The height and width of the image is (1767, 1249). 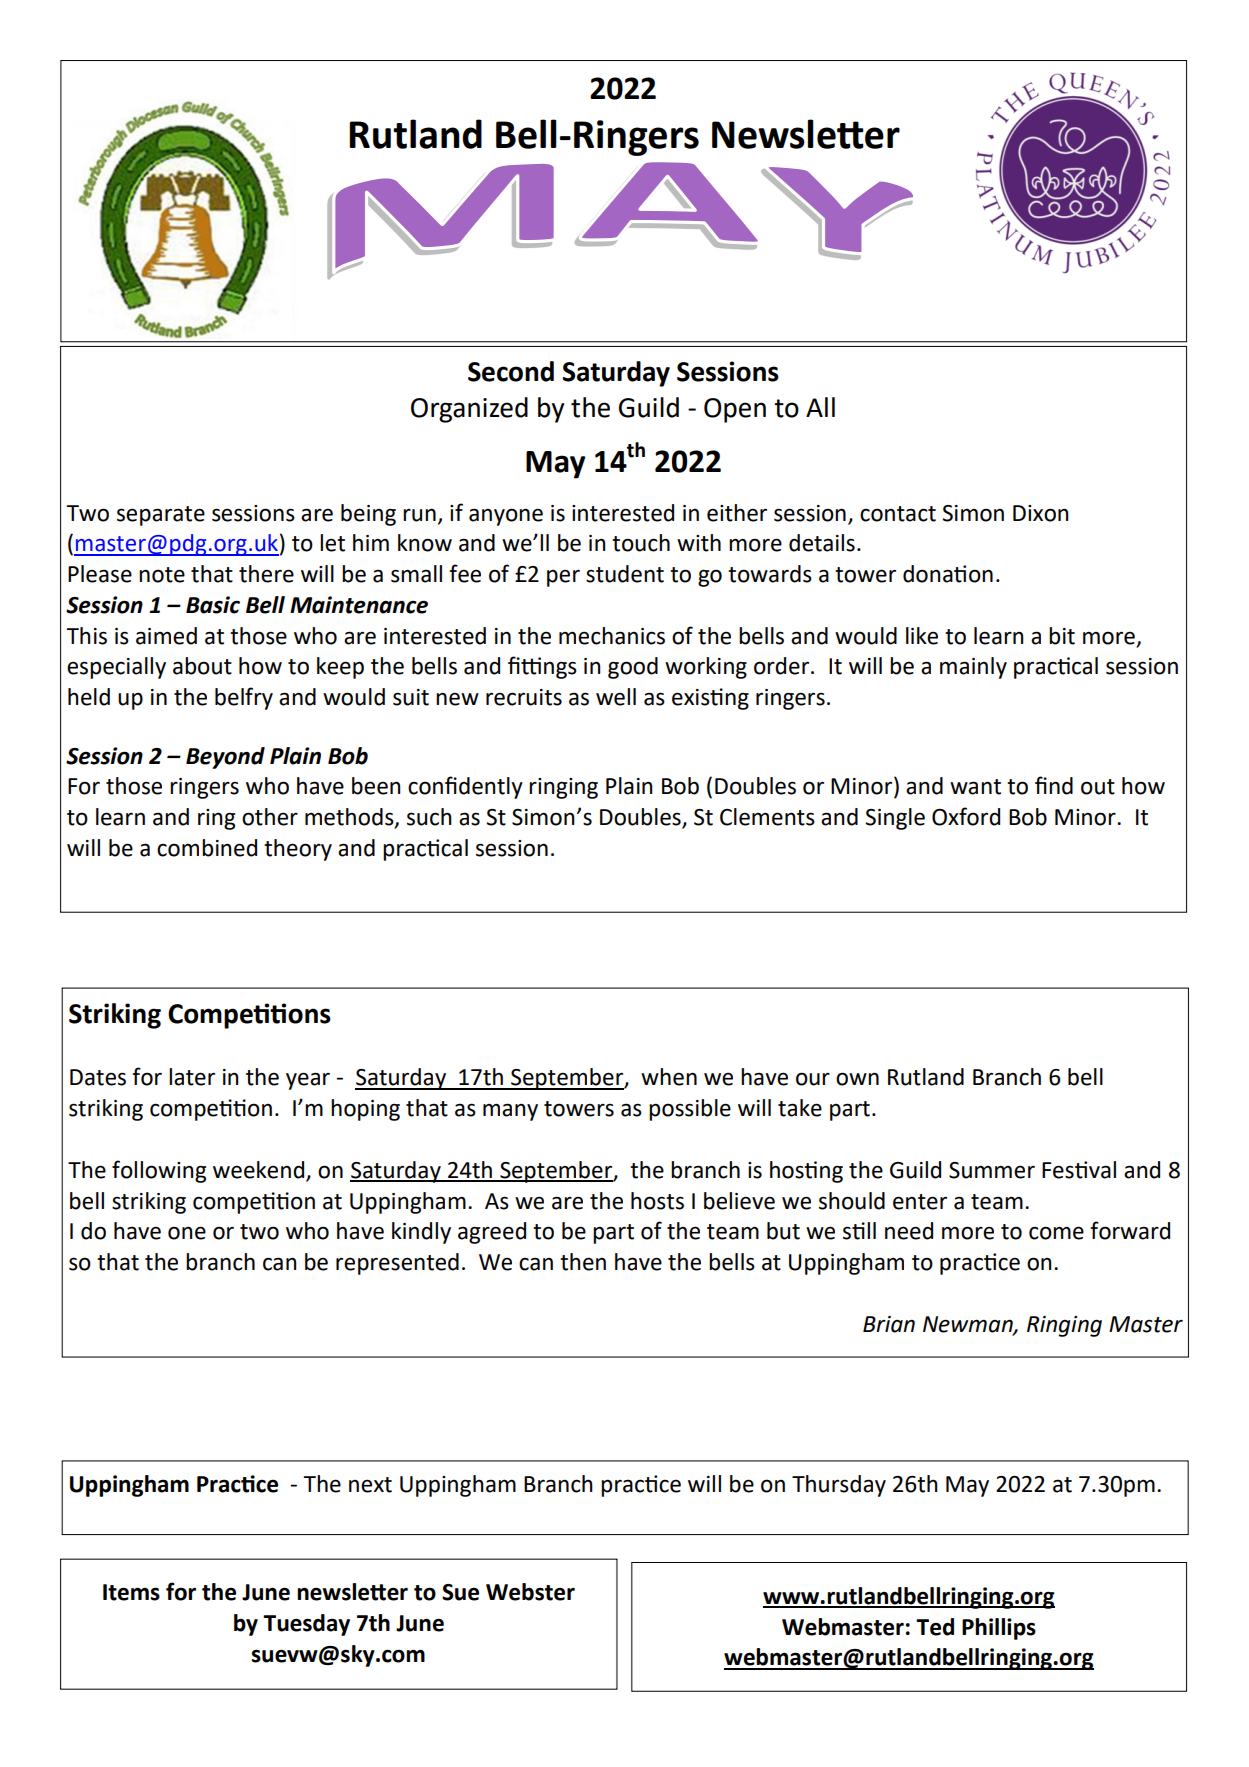 What do you see at coordinates (465, 787) in the image?
I see `confidently` at bounding box center [465, 787].
